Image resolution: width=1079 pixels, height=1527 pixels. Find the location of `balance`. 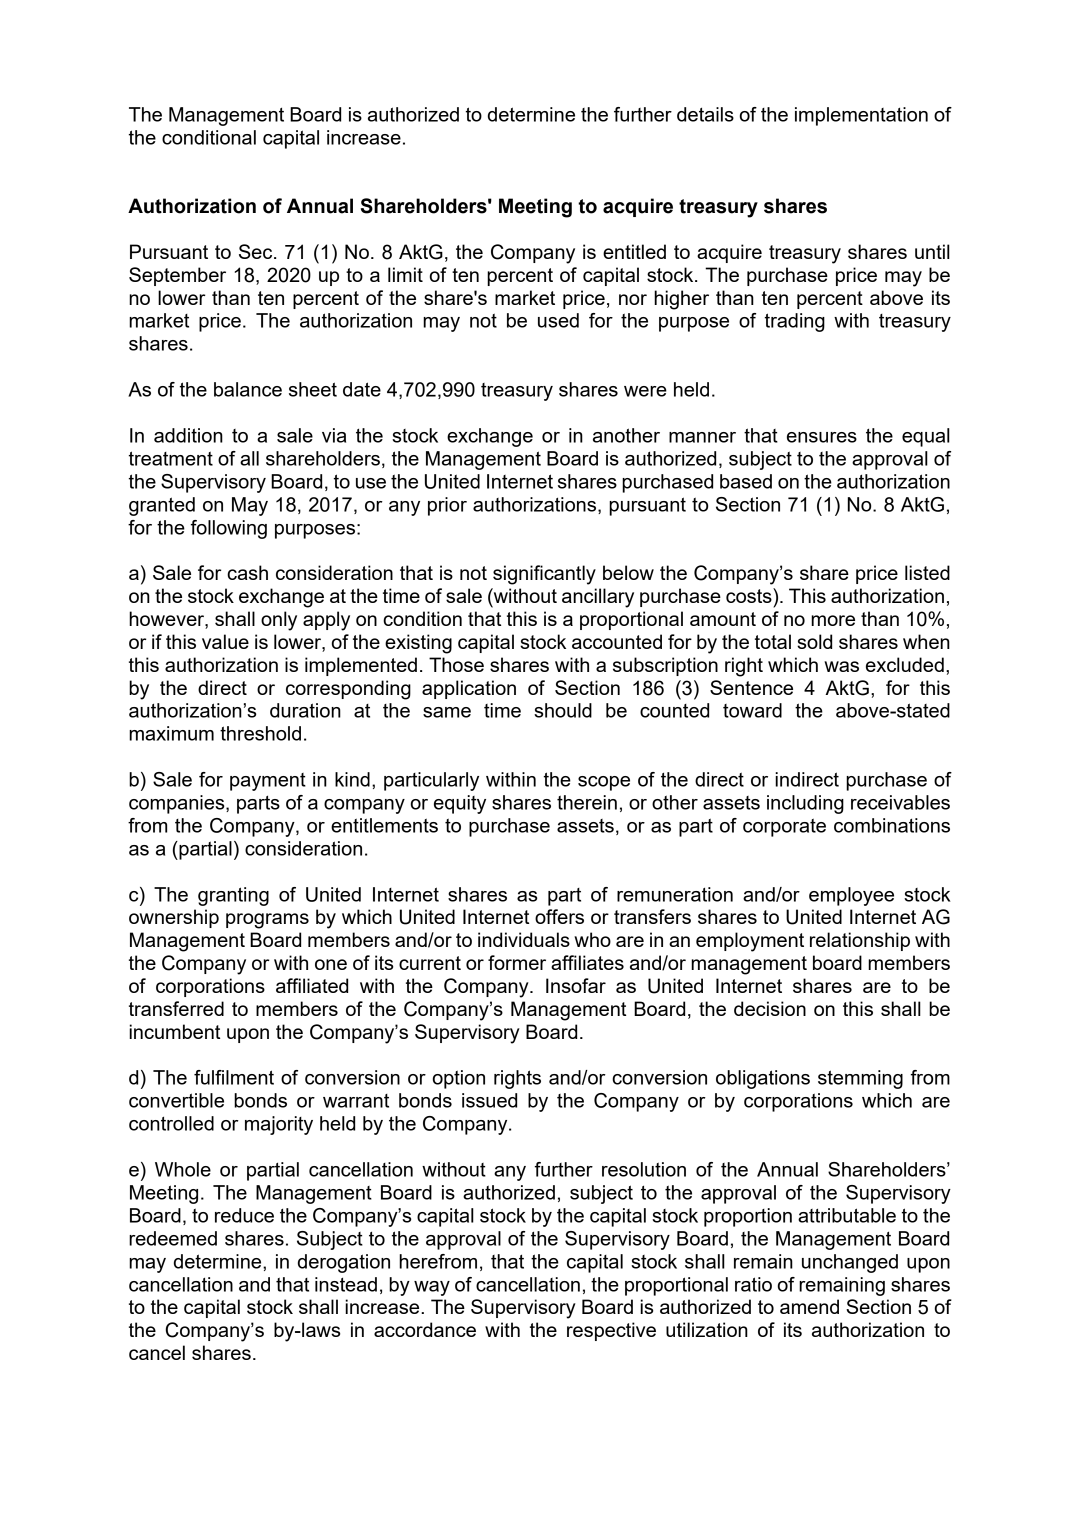

balance is located at coordinates (248, 389).
